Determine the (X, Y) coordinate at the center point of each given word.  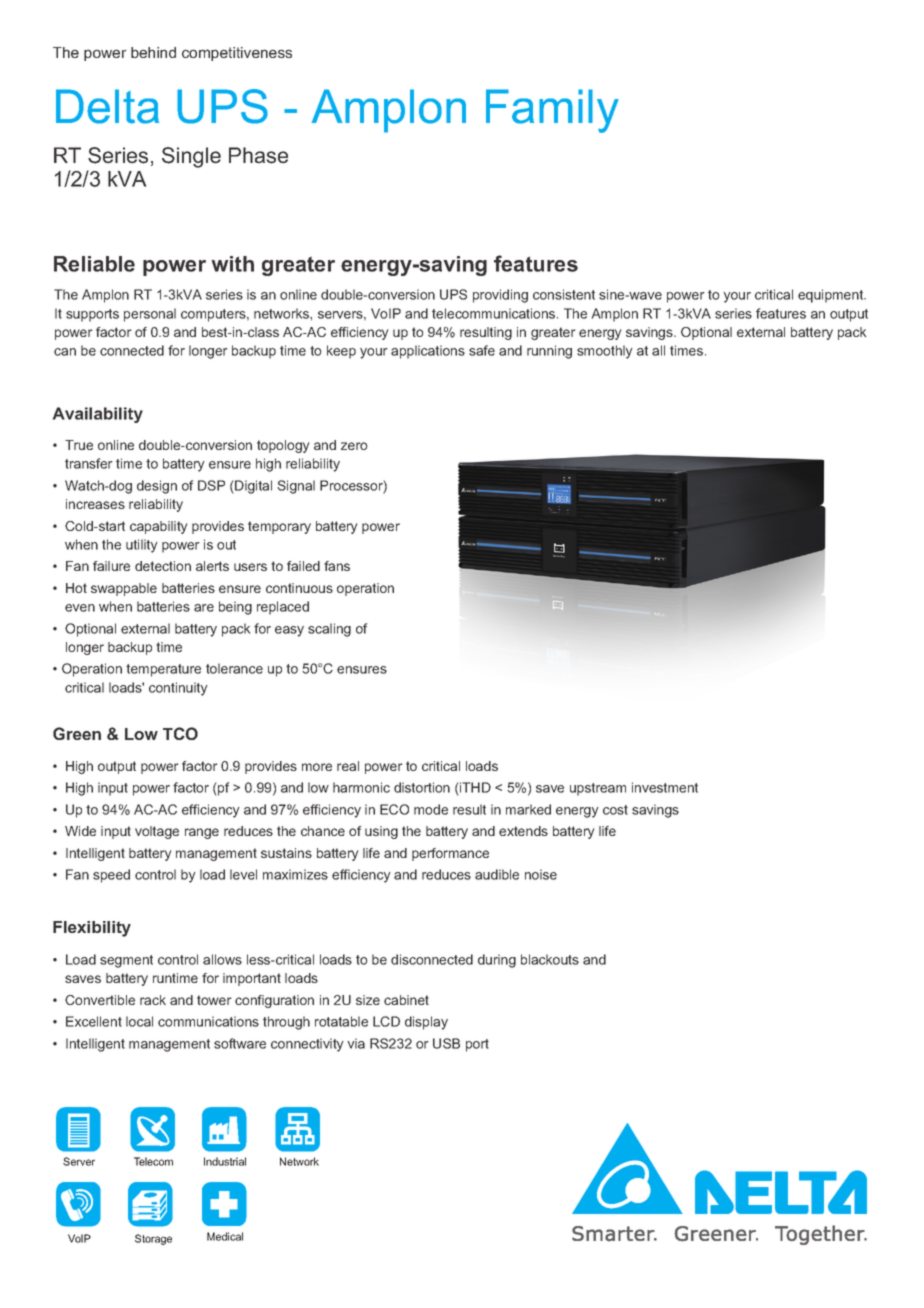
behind (153, 52)
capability (158, 527)
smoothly (605, 352)
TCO (180, 733)
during (497, 961)
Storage (153, 1239)
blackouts (550, 959)
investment (665, 787)
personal (150, 315)
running (549, 352)
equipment (832, 296)
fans (337, 566)
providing (500, 296)
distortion (422, 787)
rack (153, 1000)
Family (552, 111)
